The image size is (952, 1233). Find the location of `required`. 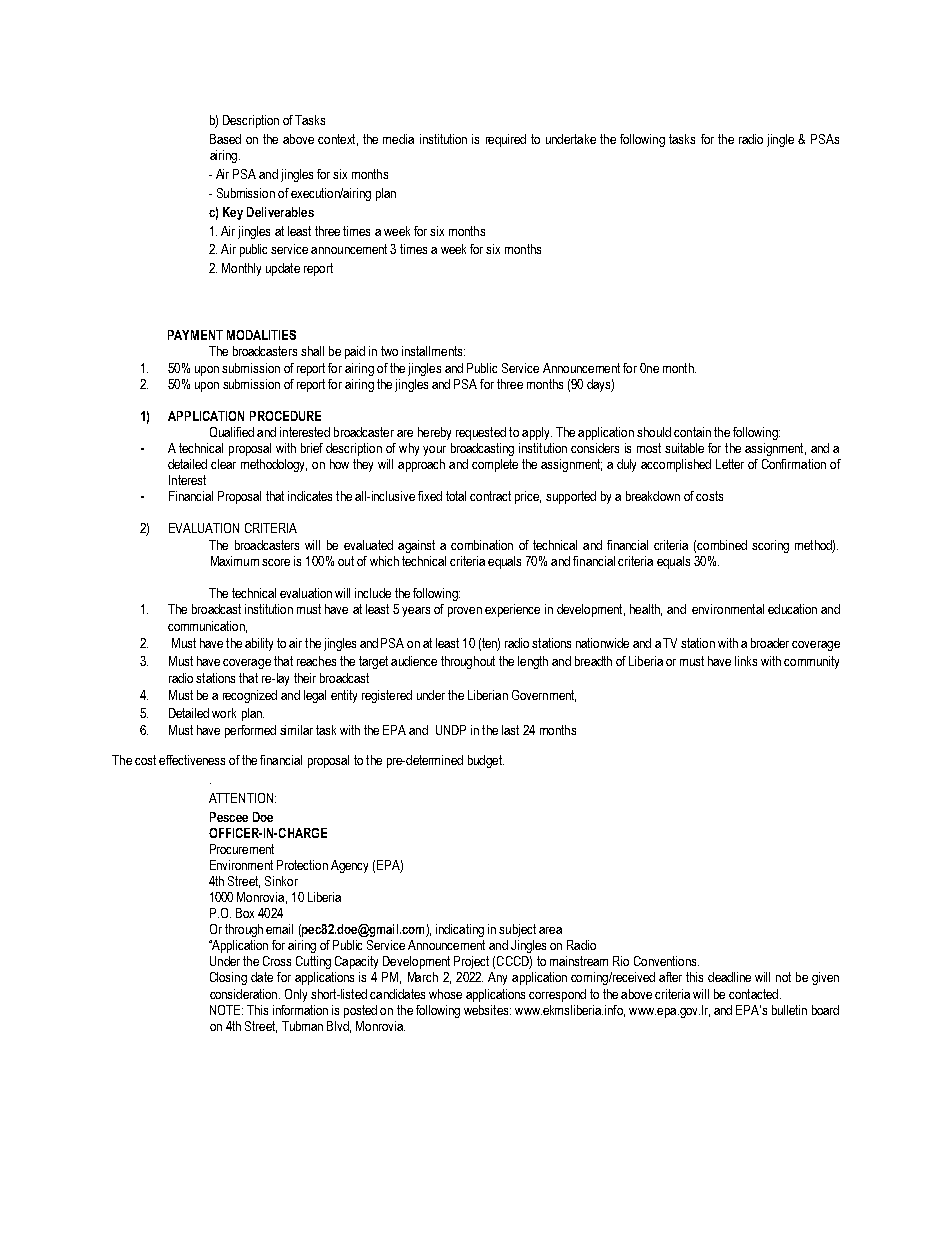

required is located at coordinates (506, 140).
